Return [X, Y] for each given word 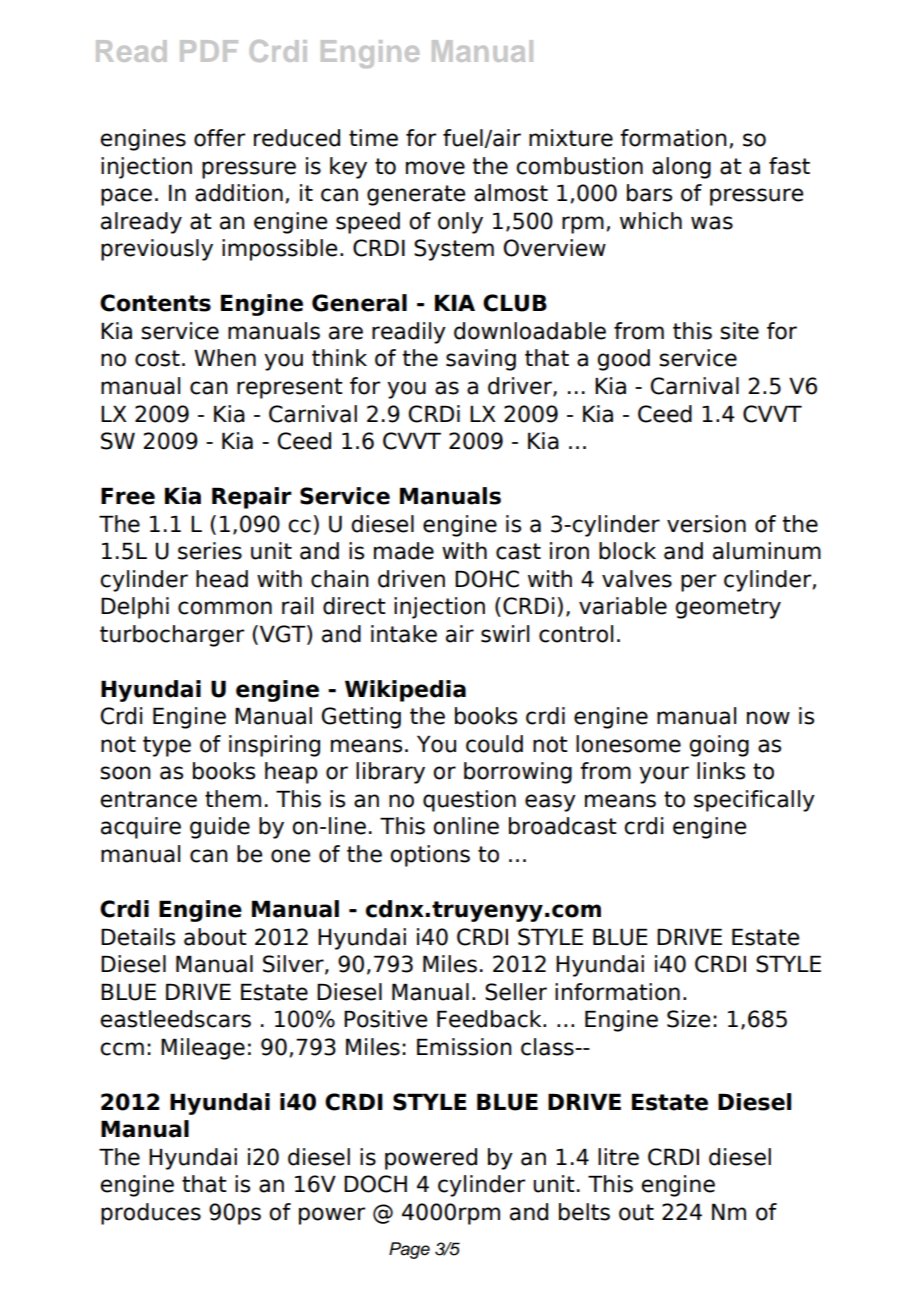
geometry [728, 608]
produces [151, 1214]
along [681, 168]
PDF [209, 51]
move [435, 168]
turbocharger [172, 636]
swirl [505, 634]
